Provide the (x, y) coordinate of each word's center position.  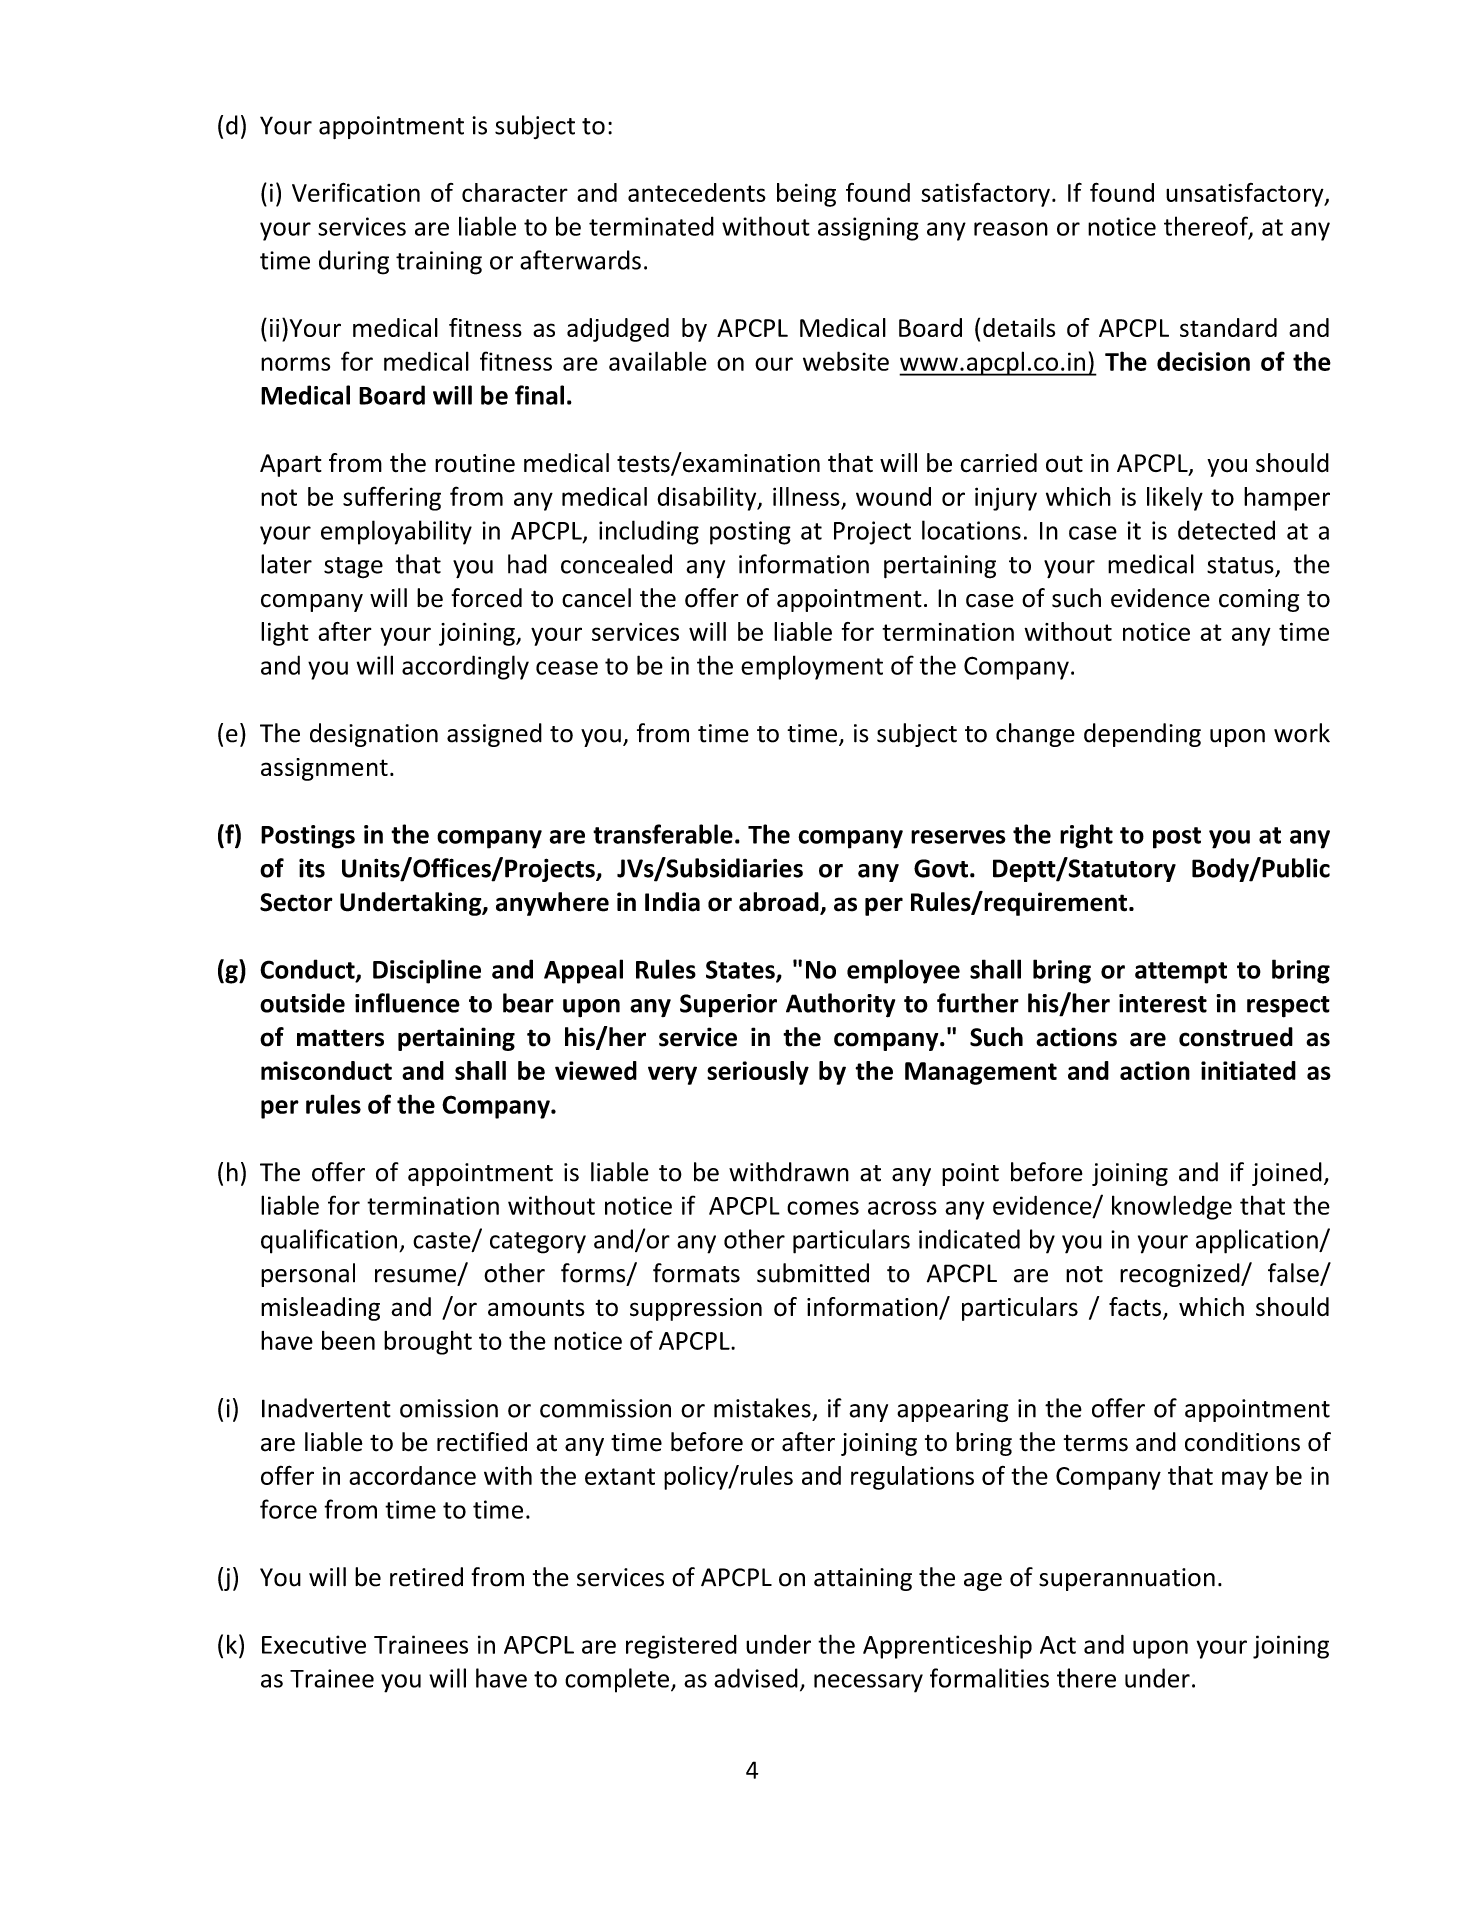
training (439, 263)
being (806, 195)
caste (443, 1241)
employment (812, 667)
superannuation (1127, 1579)
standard (1228, 327)
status (1240, 565)
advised (756, 1678)
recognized (1181, 1275)
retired (426, 1577)
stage (353, 568)
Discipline (427, 971)
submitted (813, 1273)
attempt (1181, 973)
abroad (780, 903)
